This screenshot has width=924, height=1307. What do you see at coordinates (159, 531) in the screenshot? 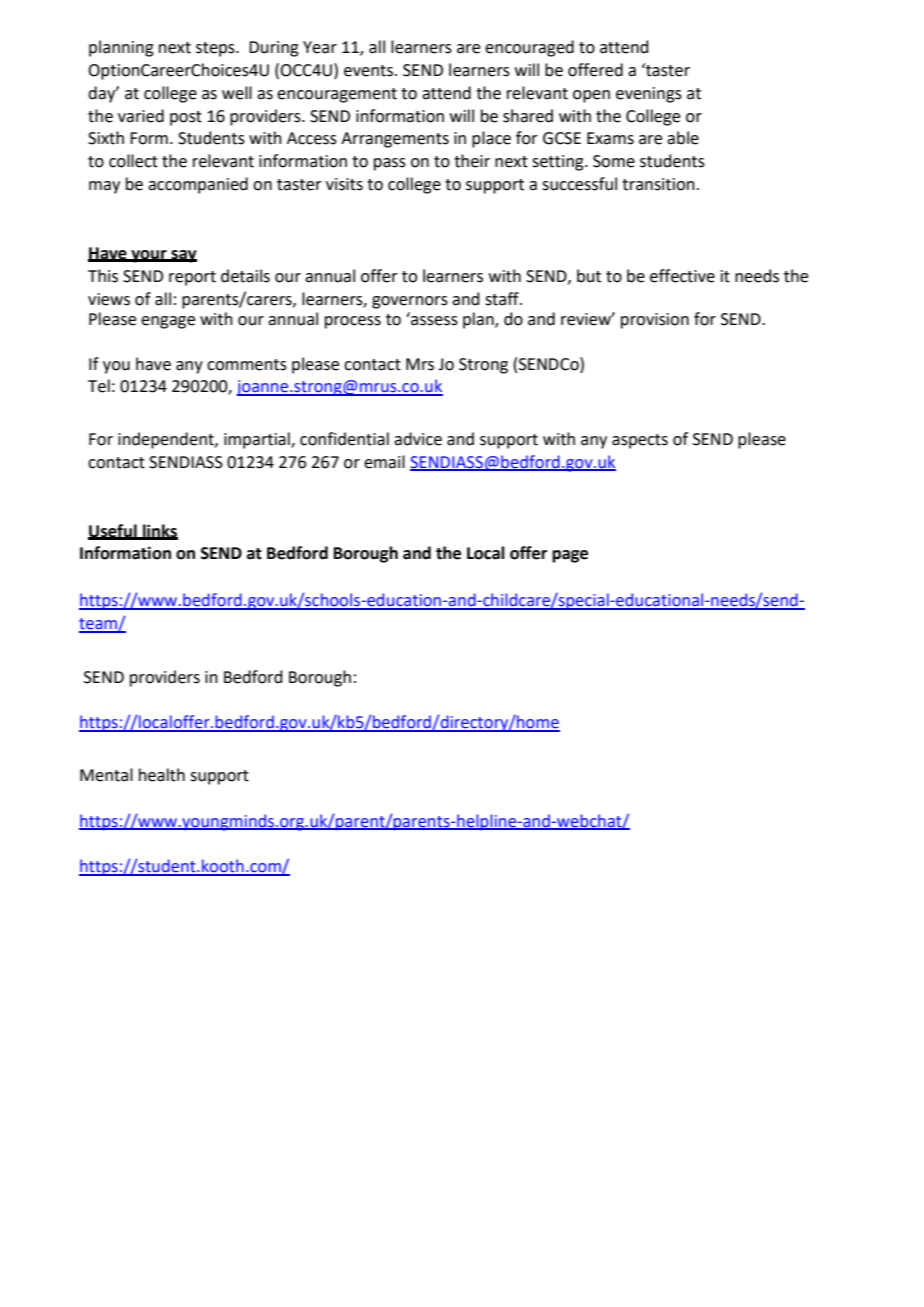
I see `links` at bounding box center [159, 531].
